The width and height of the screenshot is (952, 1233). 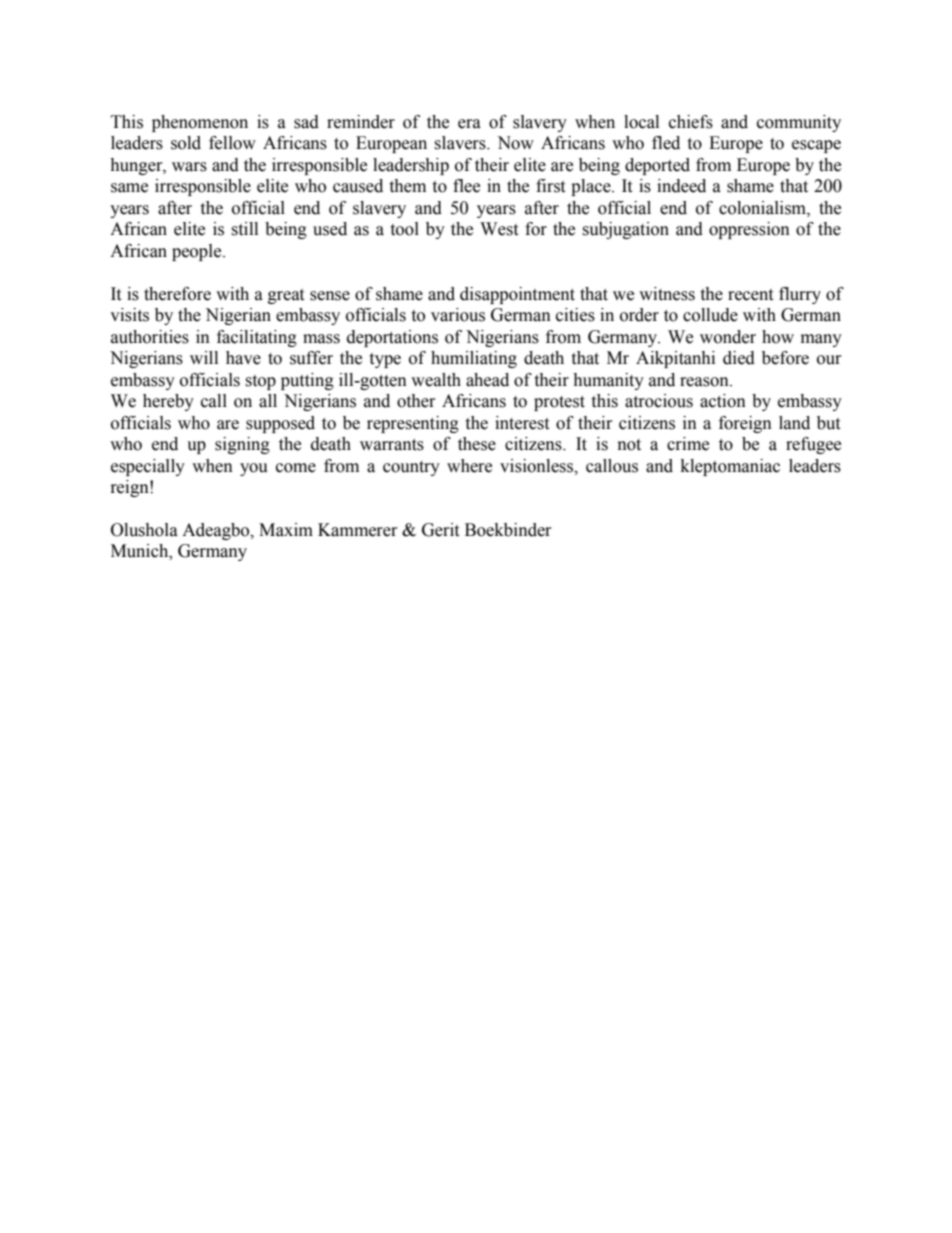 What do you see at coordinates (358, 530) in the screenshot?
I see `Kammerer` at bounding box center [358, 530].
